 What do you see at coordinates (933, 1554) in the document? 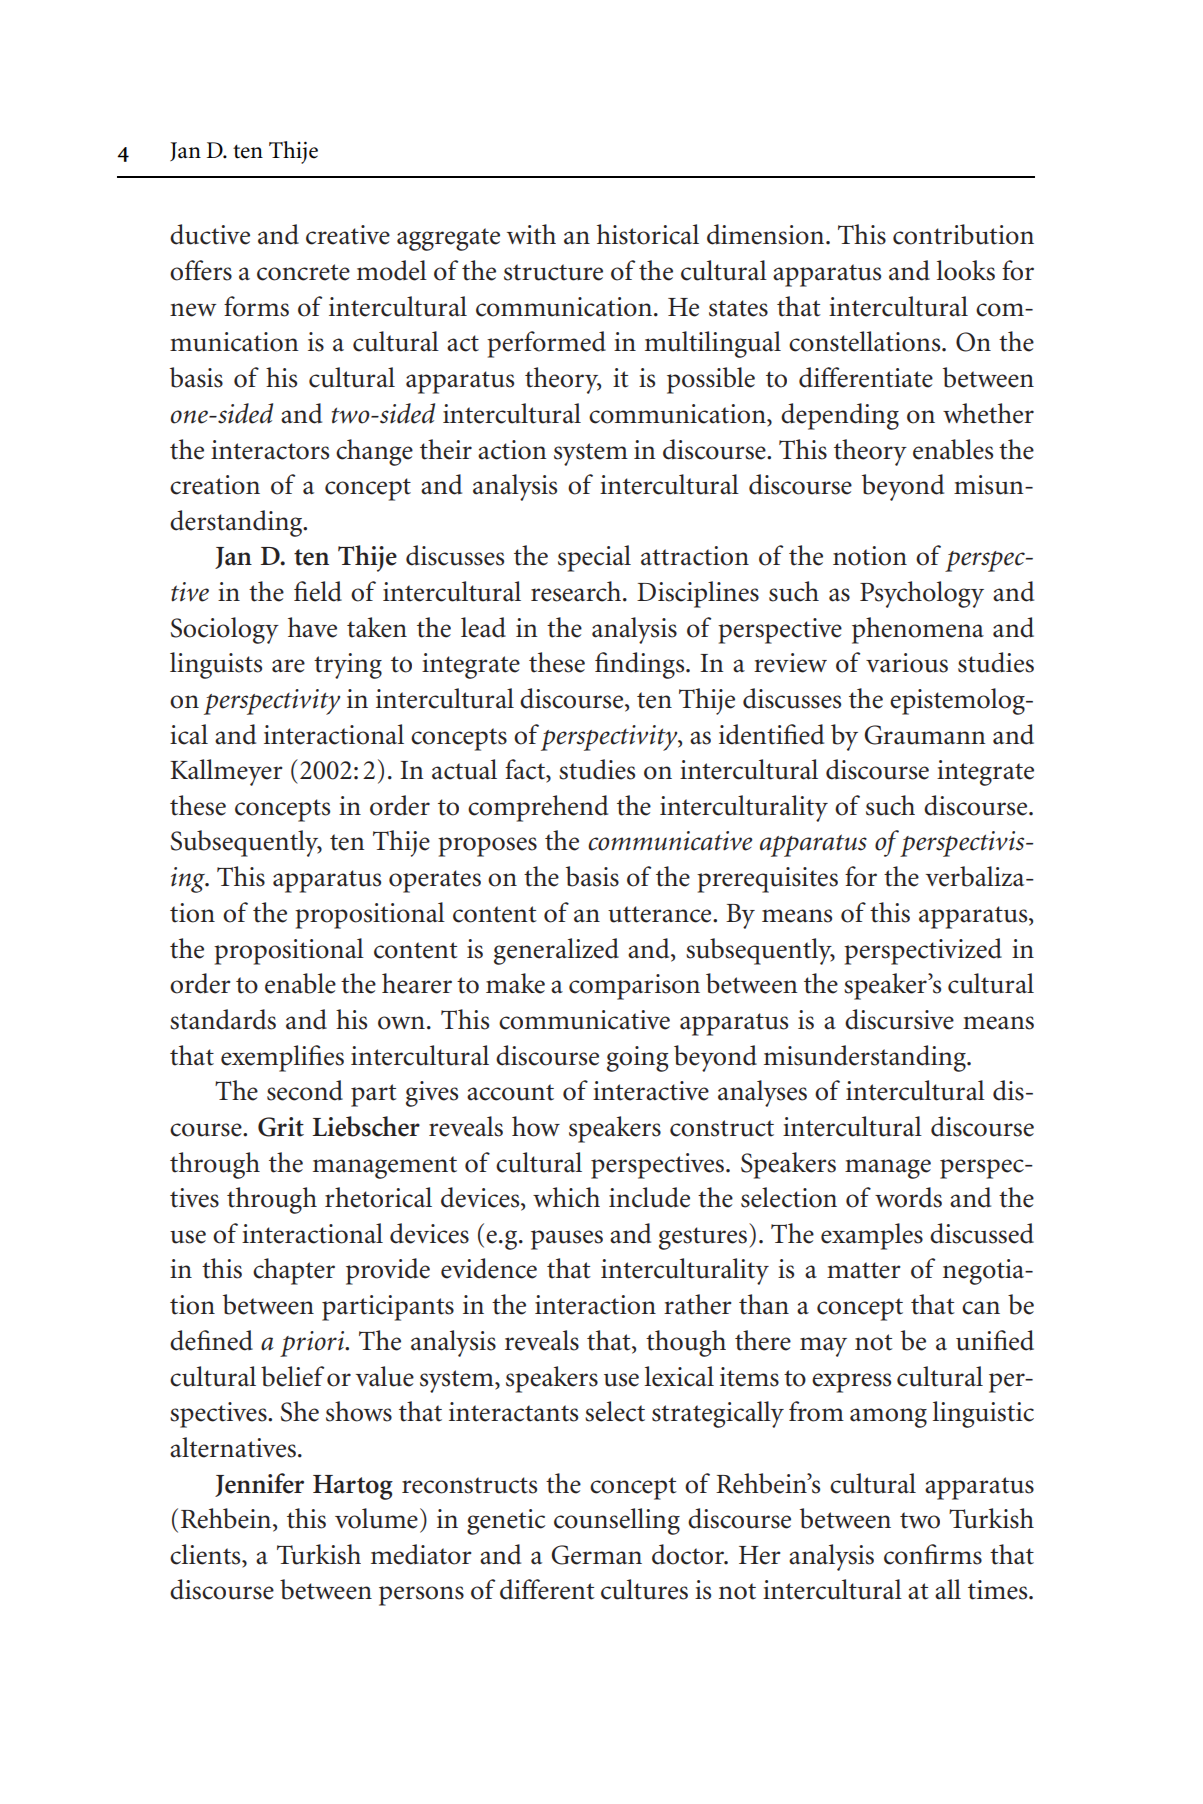
I see `confirms` at bounding box center [933, 1554].
